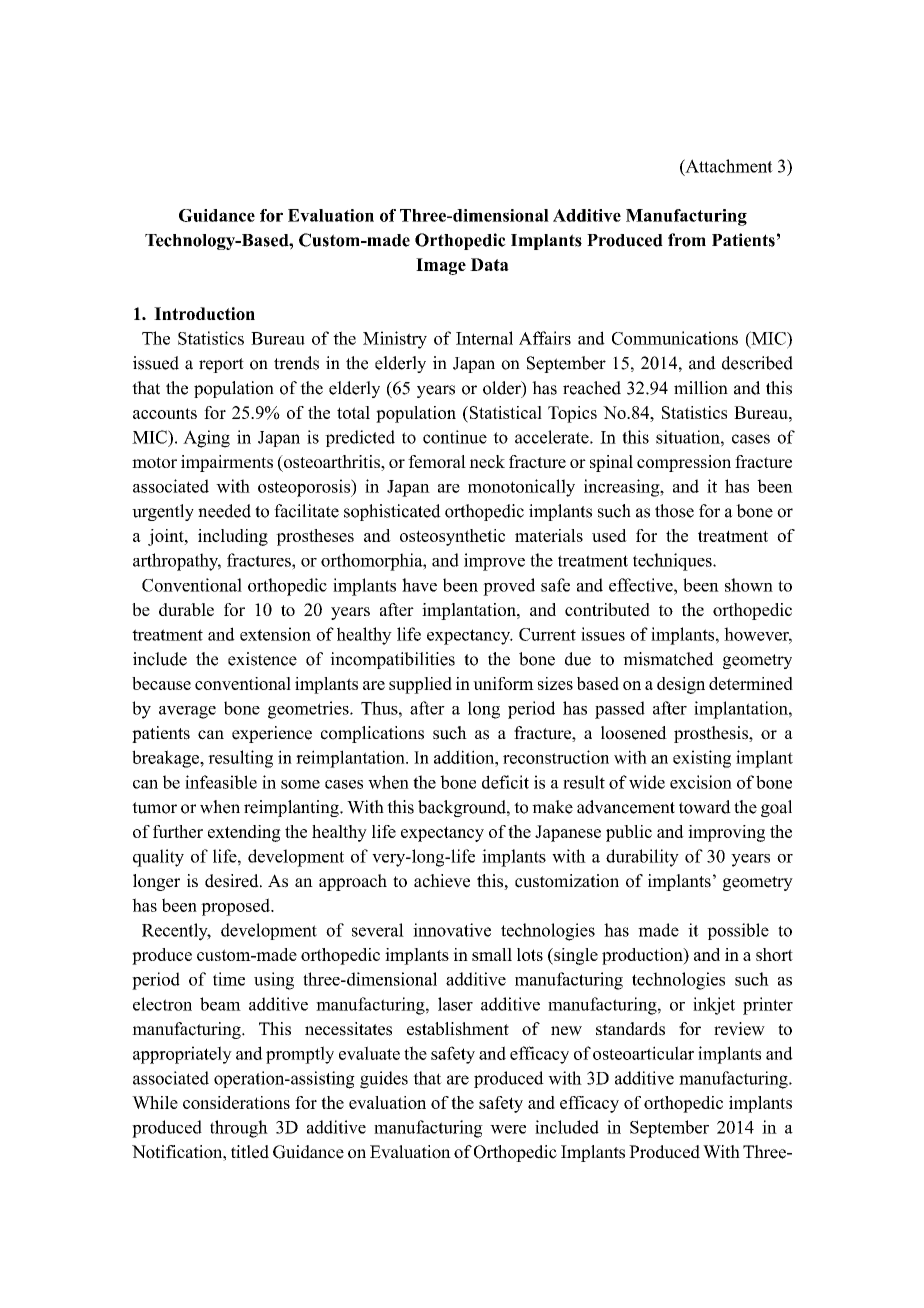 The height and width of the screenshot is (1308, 924). What do you see at coordinates (687, 240) in the screenshot?
I see `from` at bounding box center [687, 240].
